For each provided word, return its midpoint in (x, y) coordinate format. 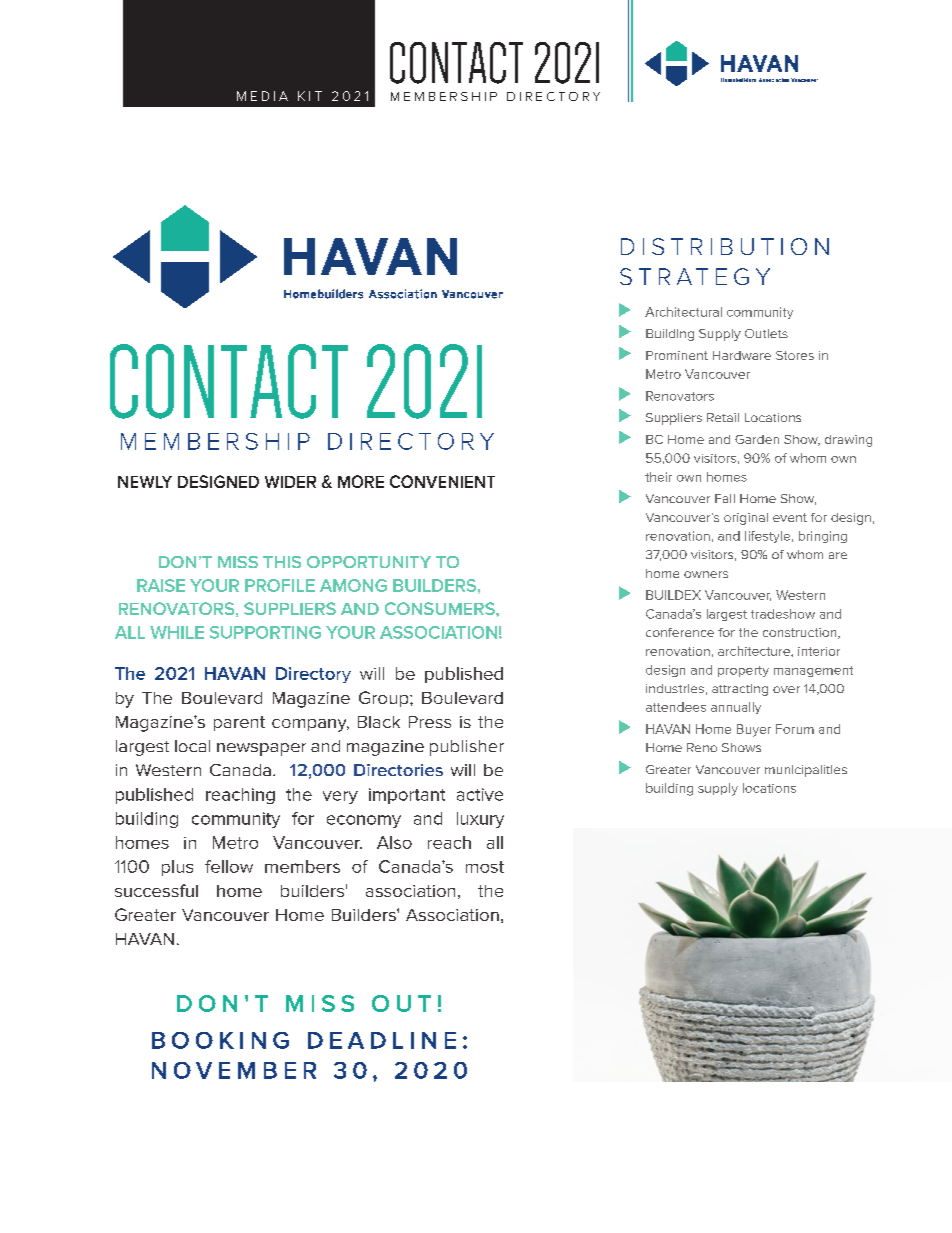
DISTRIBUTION (725, 246)
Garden (757, 439)
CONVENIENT (442, 481)
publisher (467, 748)
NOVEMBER (234, 1070)
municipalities (806, 771)
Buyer (754, 730)
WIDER (290, 482)
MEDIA (262, 96)
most (485, 867)
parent (239, 723)
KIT (310, 96)
